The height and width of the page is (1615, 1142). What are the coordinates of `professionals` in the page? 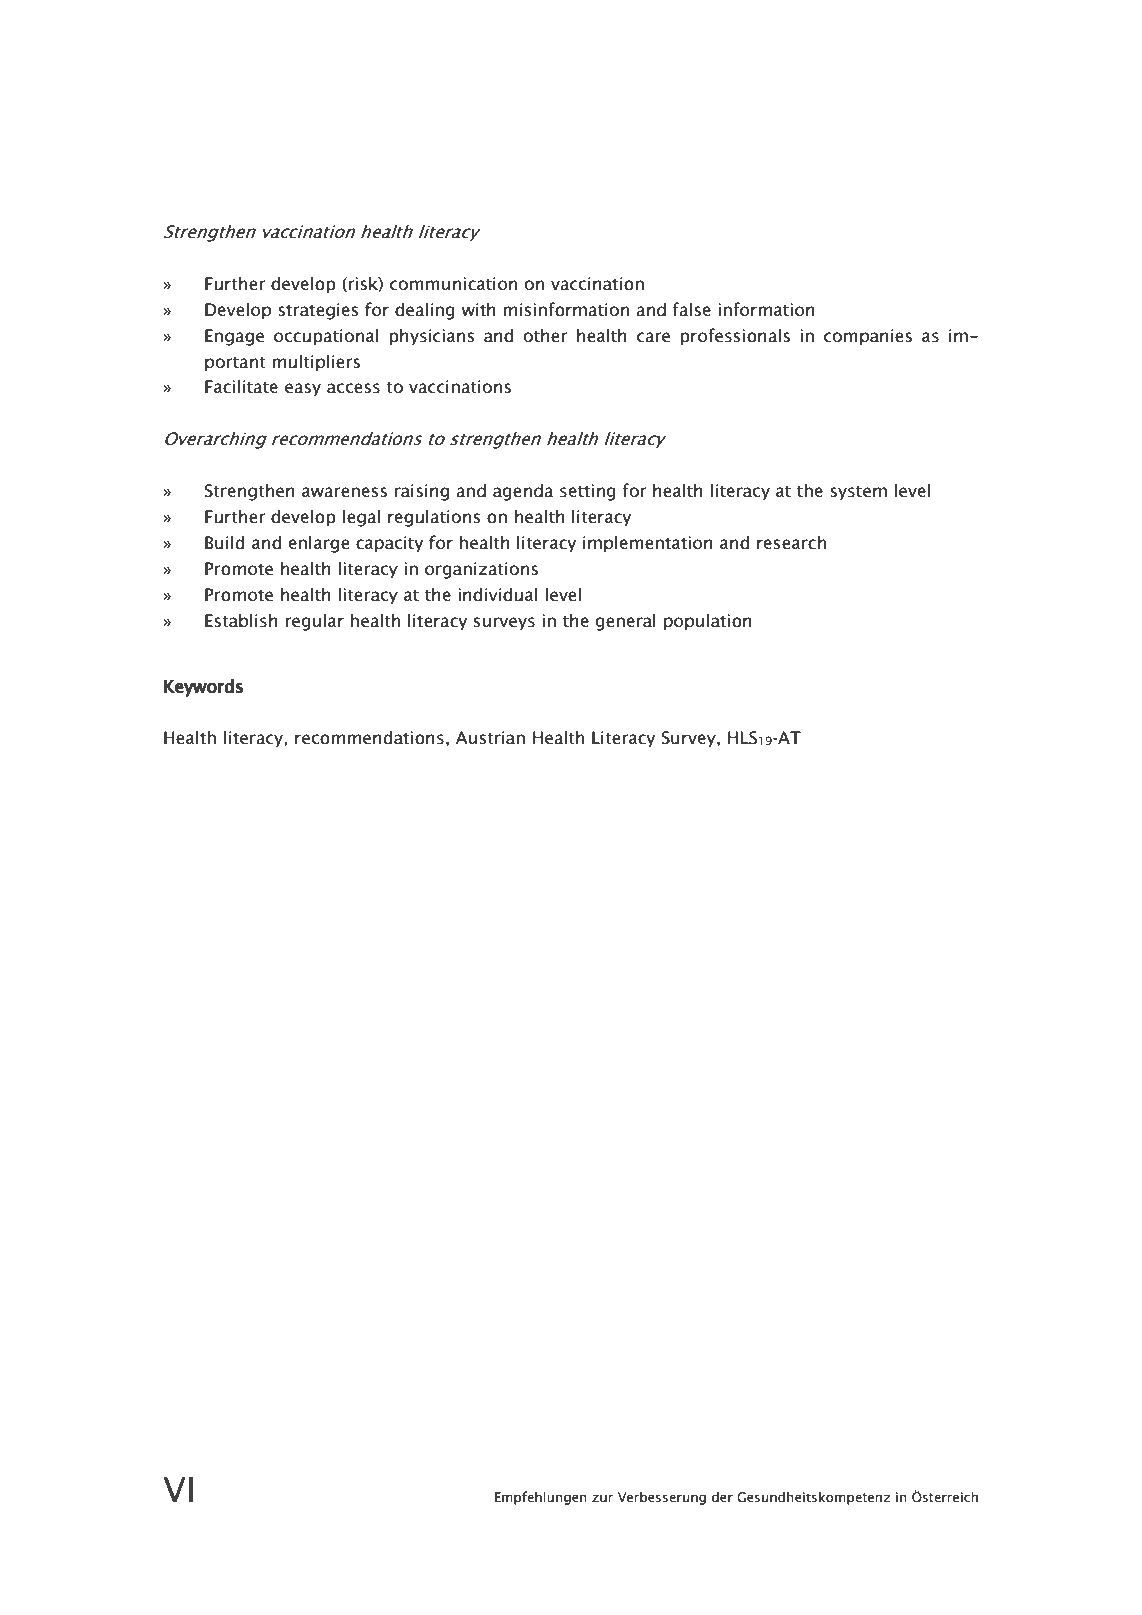 It's located at (735, 337).
